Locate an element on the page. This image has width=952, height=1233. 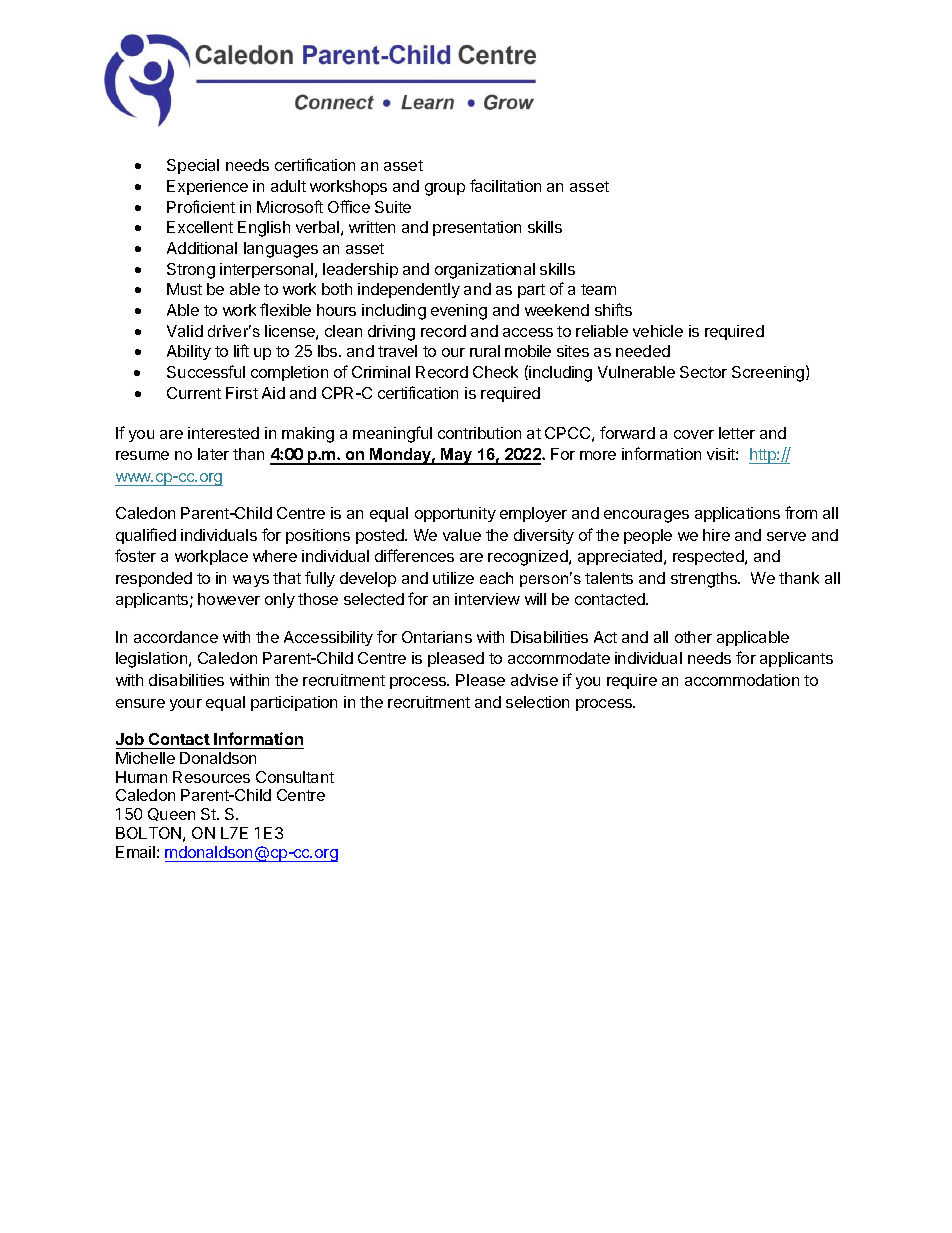
Experience is located at coordinates (207, 187).
